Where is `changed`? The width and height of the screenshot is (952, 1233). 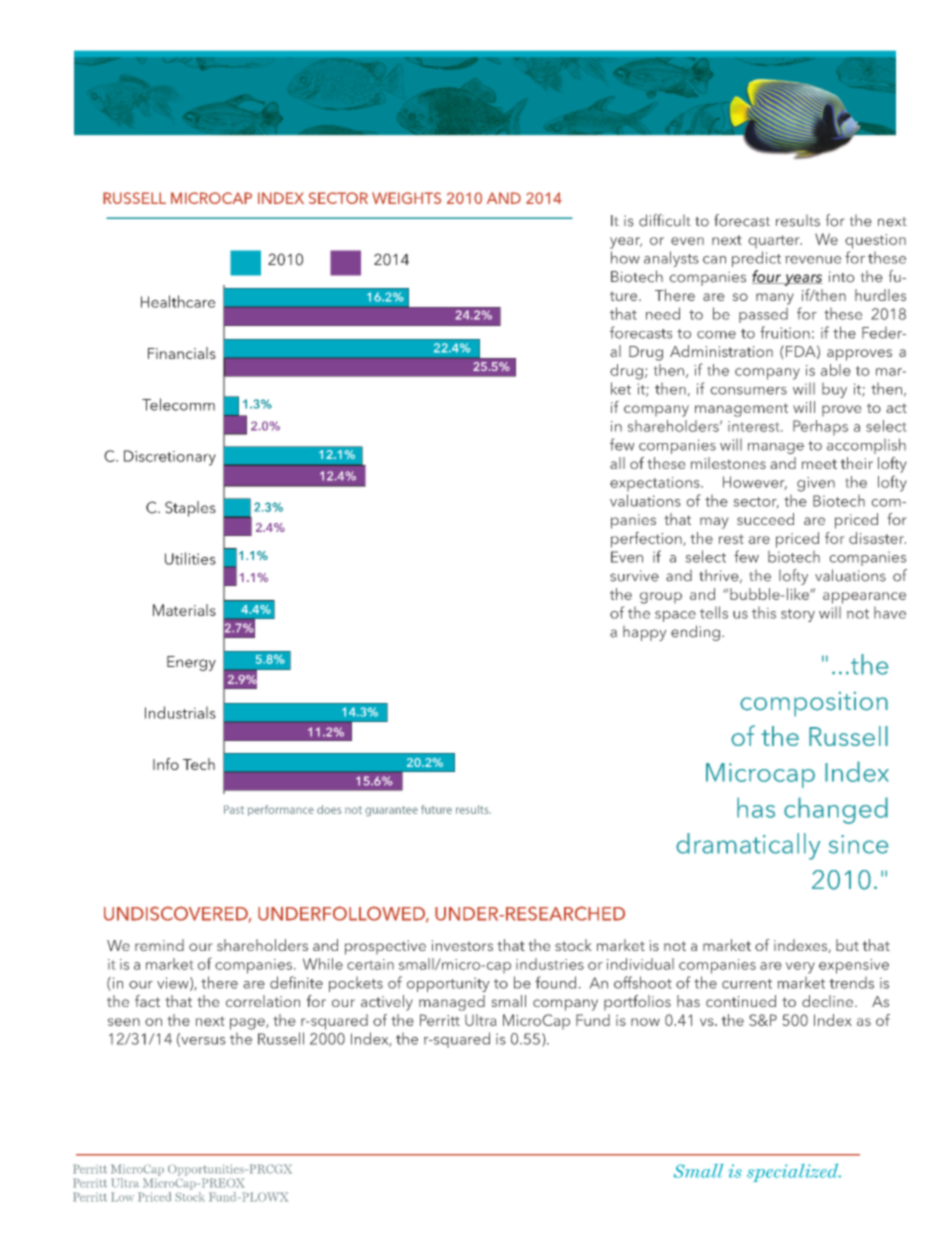
changed is located at coordinates (836, 810).
